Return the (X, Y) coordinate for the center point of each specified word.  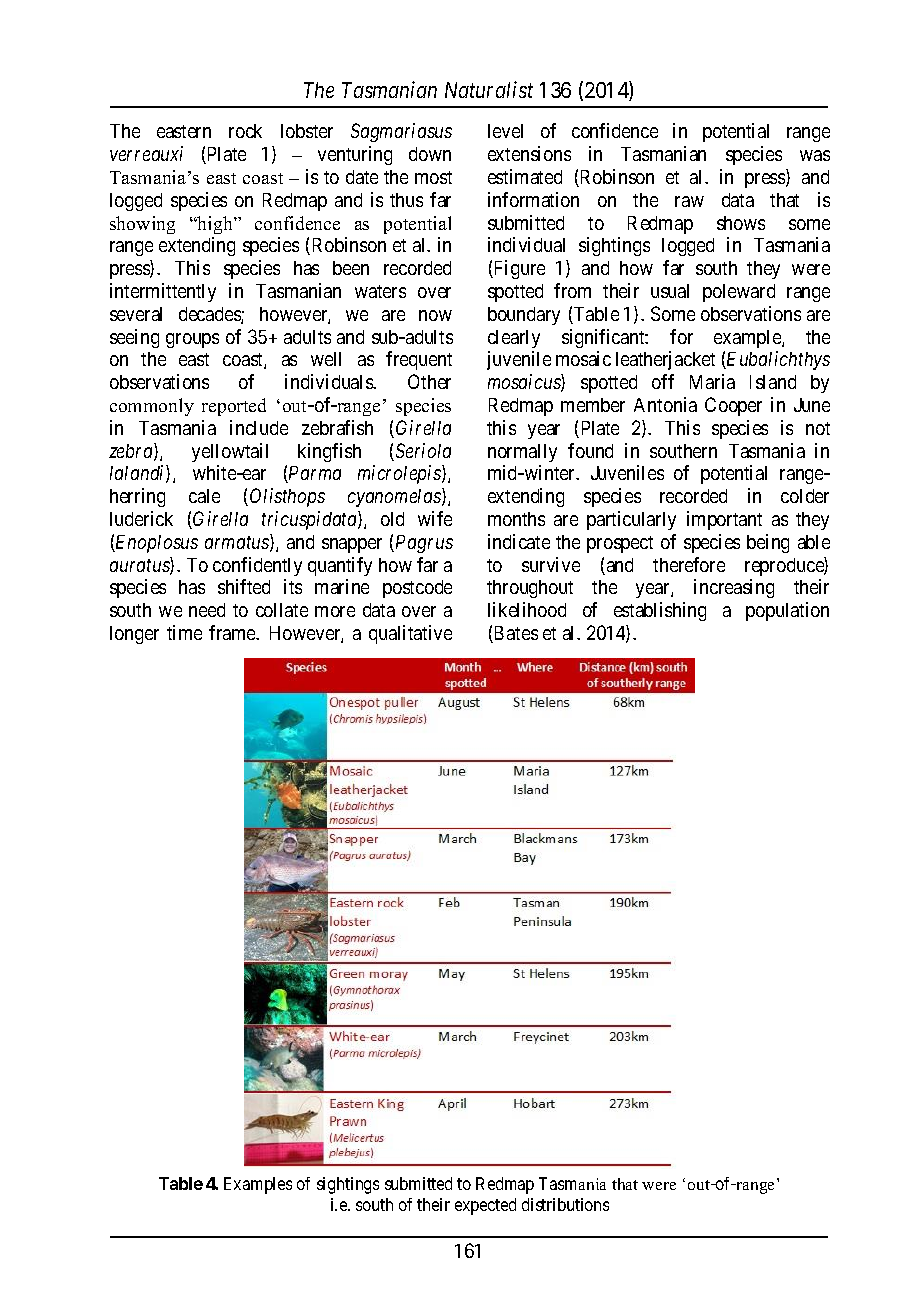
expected (485, 1206)
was (815, 155)
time (184, 632)
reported (234, 407)
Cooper (733, 406)
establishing (660, 611)
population (787, 611)
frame (233, 632)
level (505, 131)
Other (429, 381)
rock (245, 131)
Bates (515, 634)
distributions (565, 1204)
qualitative (410, 634)
